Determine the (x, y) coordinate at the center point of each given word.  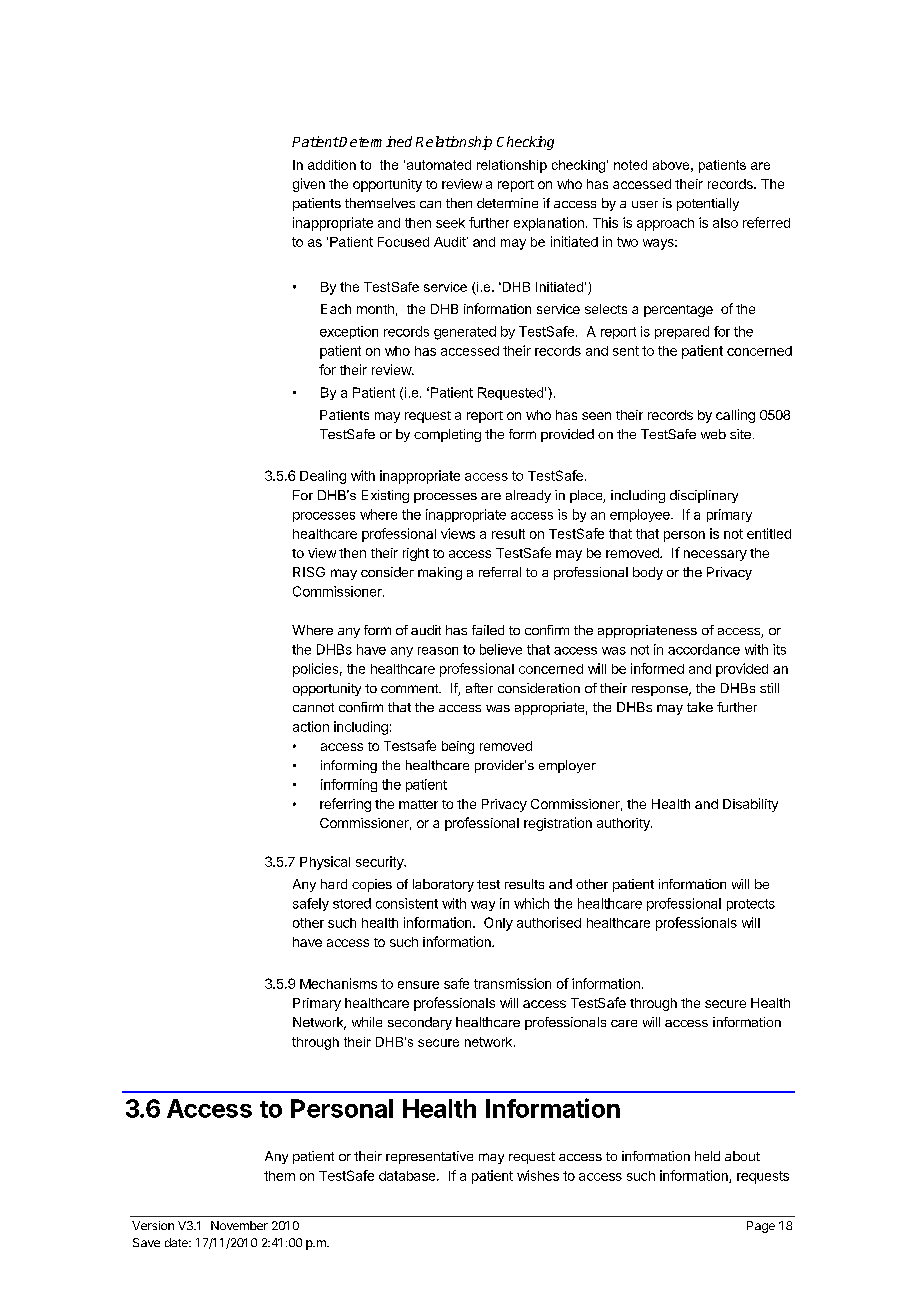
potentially (708, 204)
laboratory (443, 885)
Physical (325, 863)
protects (751, 905)
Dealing (323, 477)
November (239, 1225)
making (440, 573)
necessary (715, 555)
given (309, 185)
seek (450, 223)
